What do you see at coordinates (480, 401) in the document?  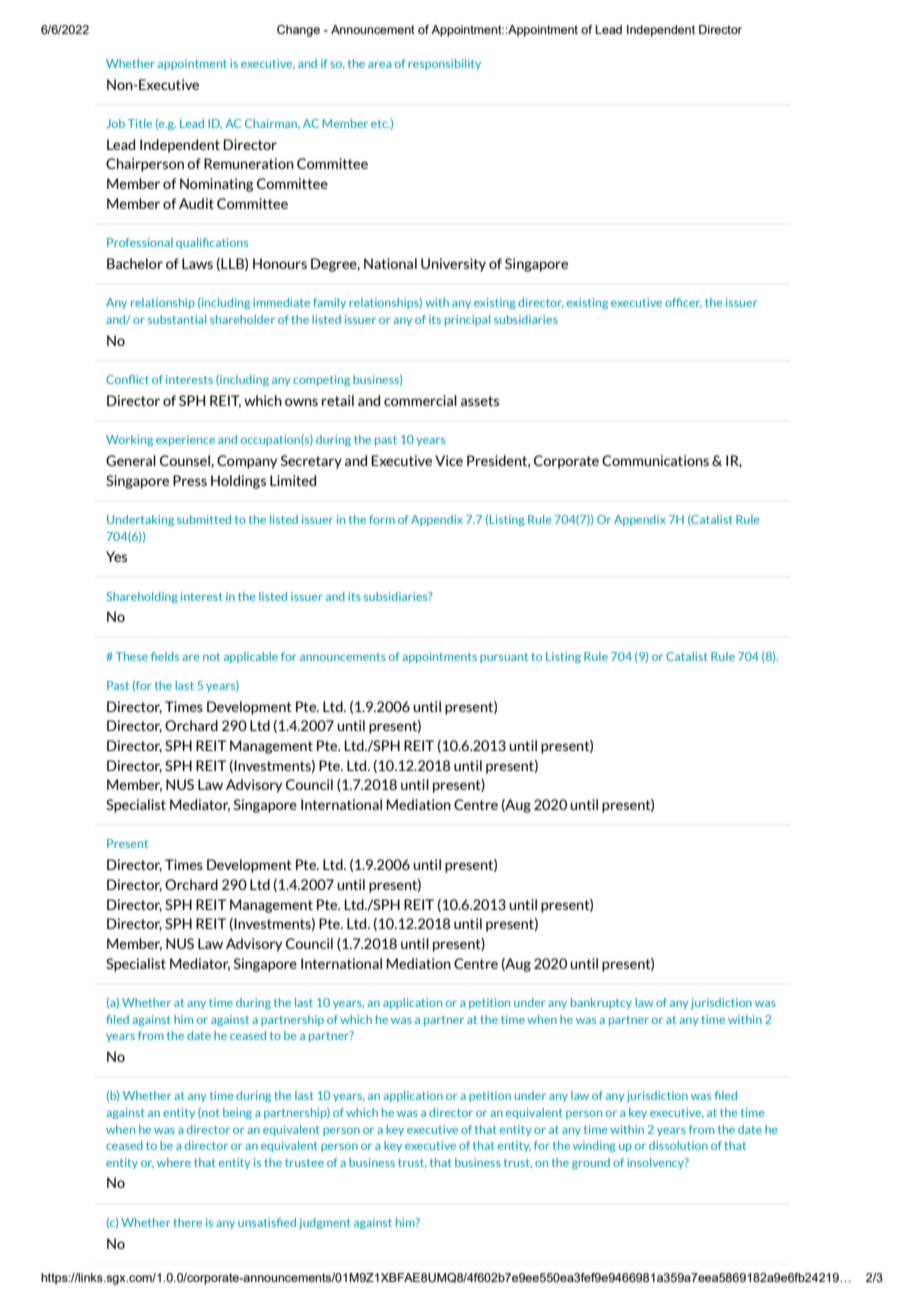 I see `assets` at bounding box center [480, 401].
